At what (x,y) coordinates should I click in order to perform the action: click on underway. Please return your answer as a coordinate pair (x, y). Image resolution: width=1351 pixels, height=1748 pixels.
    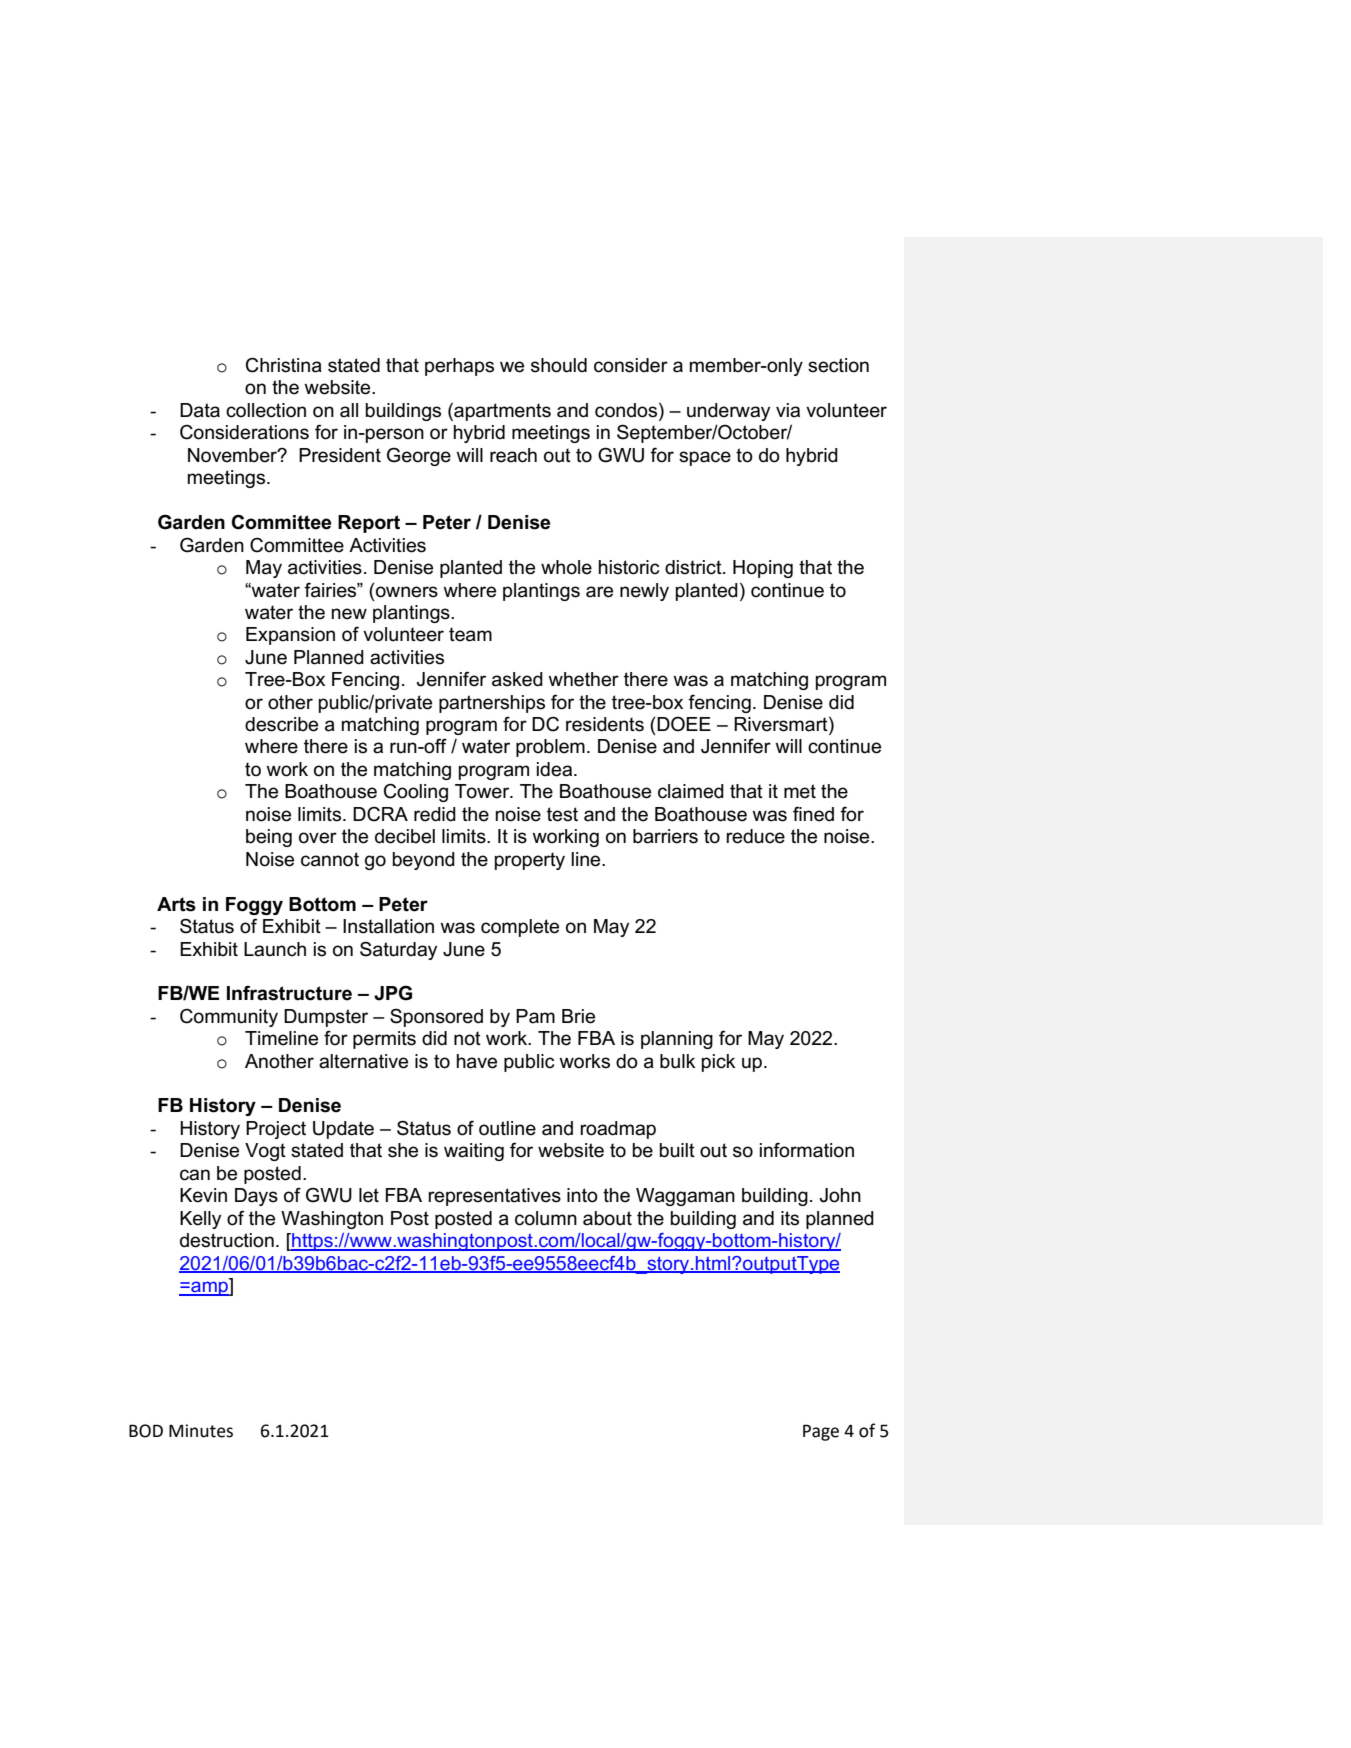
    Looking at the image, I should click on (728, 412).
